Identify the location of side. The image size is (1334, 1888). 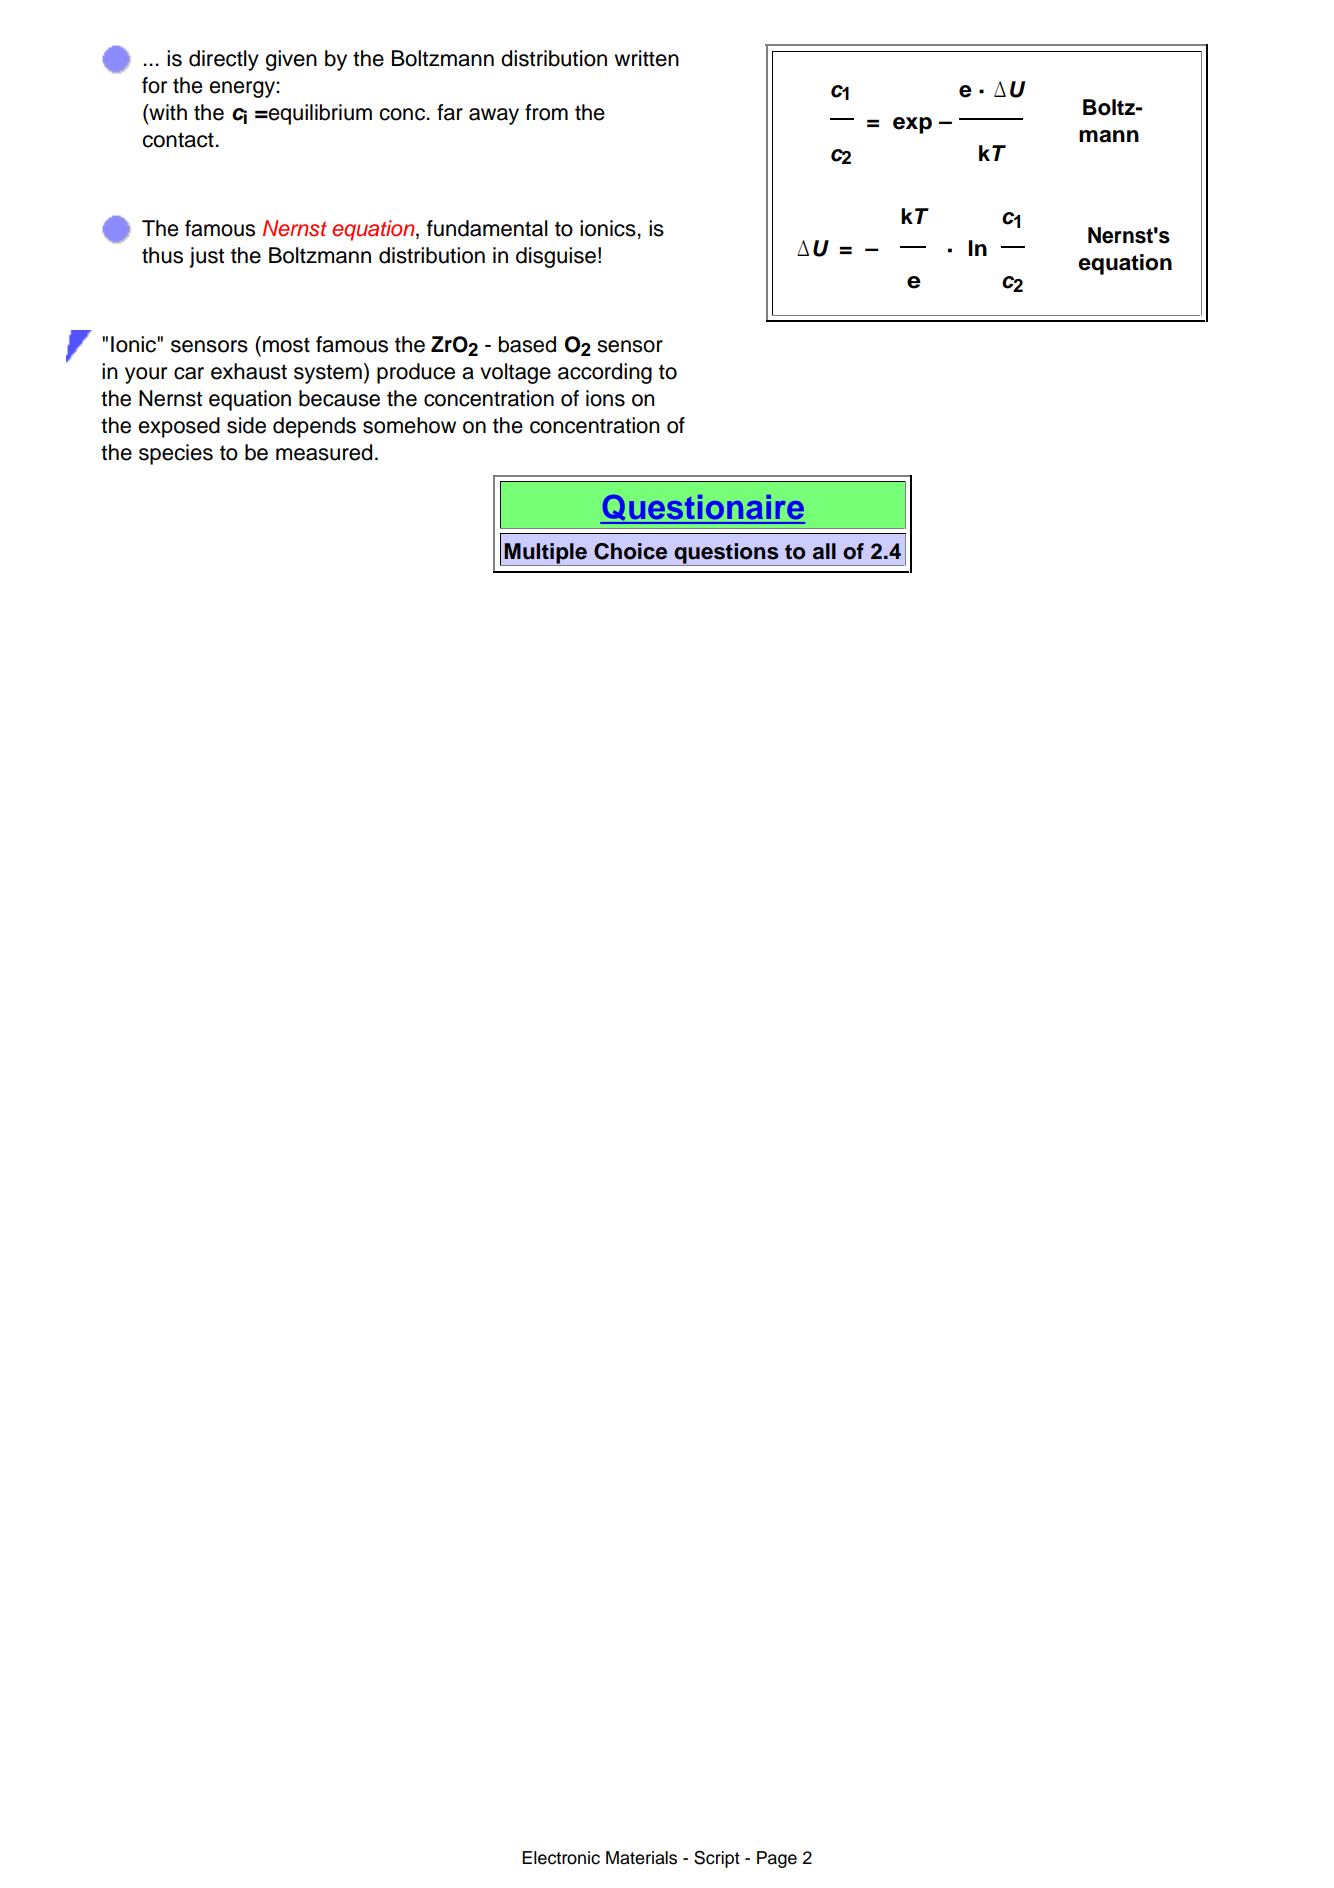
(246, 425).
